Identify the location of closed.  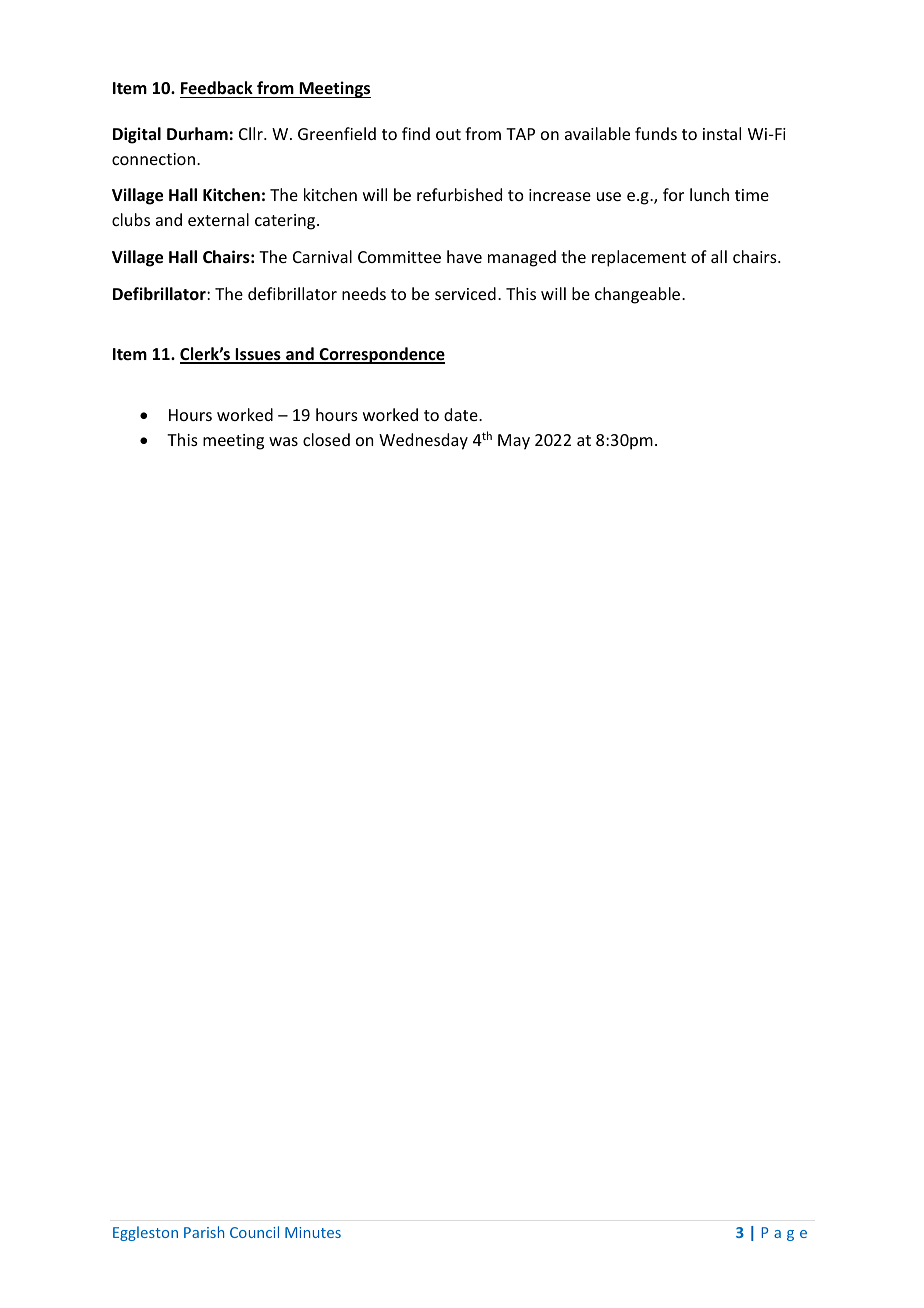
(326, 439).
